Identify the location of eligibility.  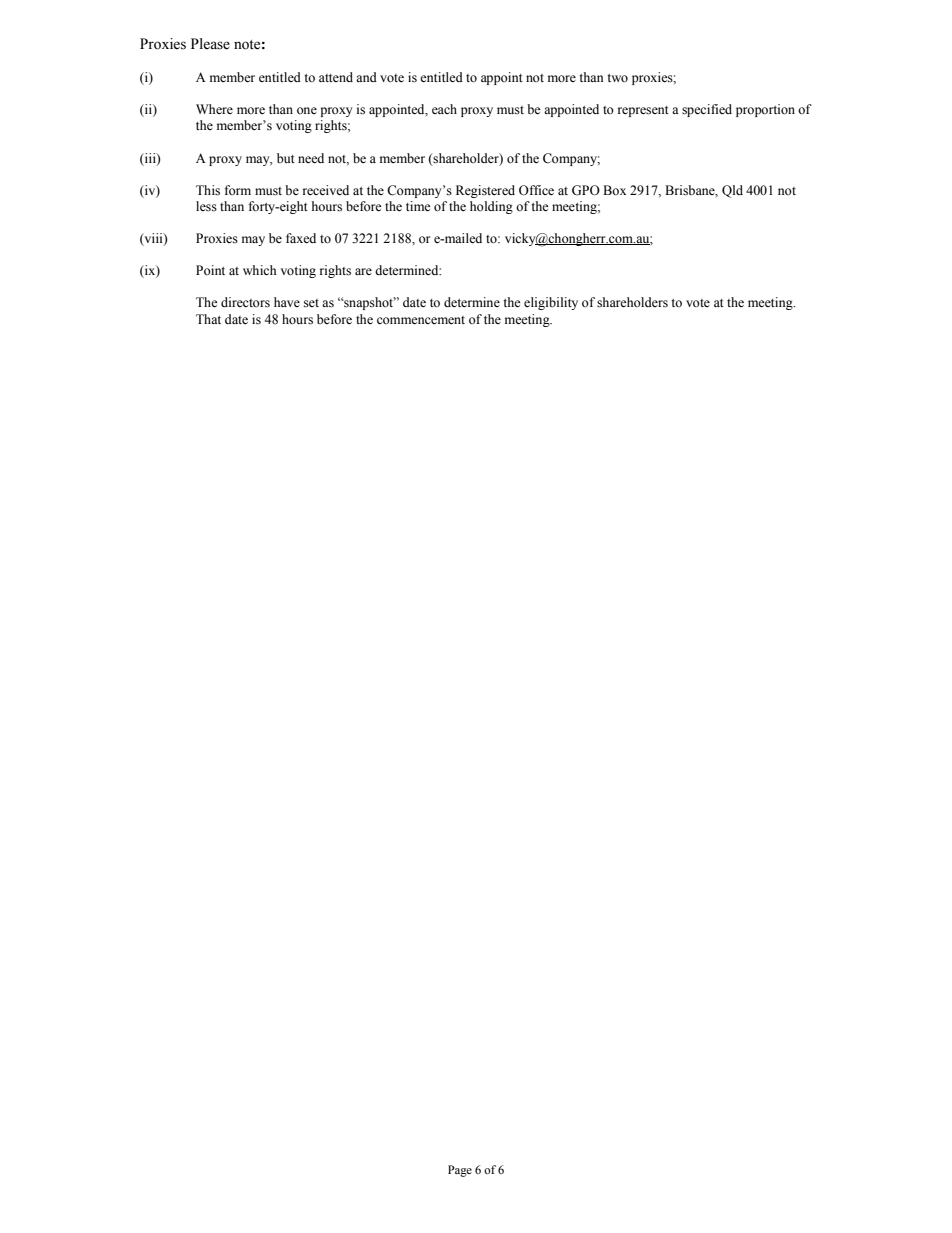
(551, 303).
